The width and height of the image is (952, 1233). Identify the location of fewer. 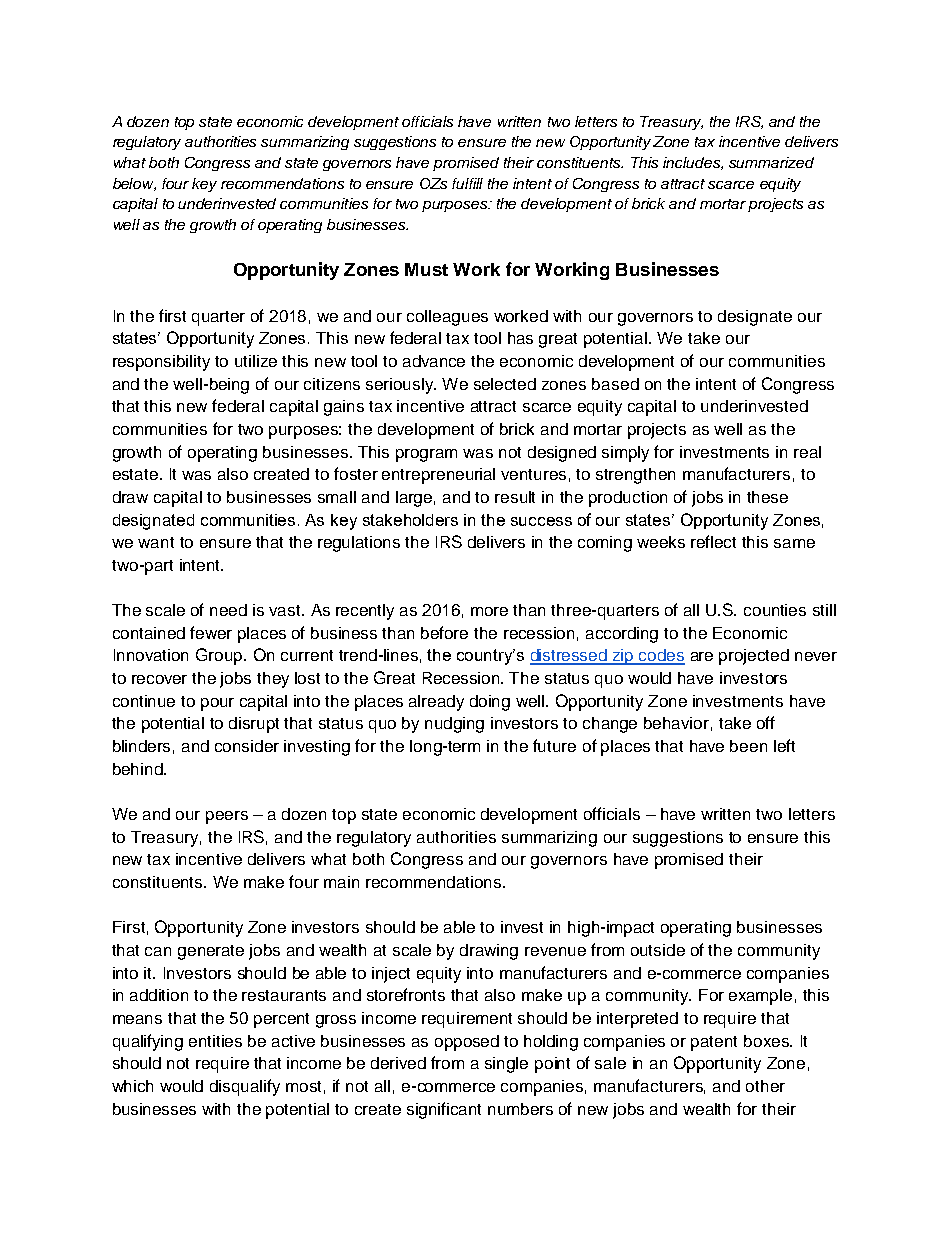
(211, 632).
